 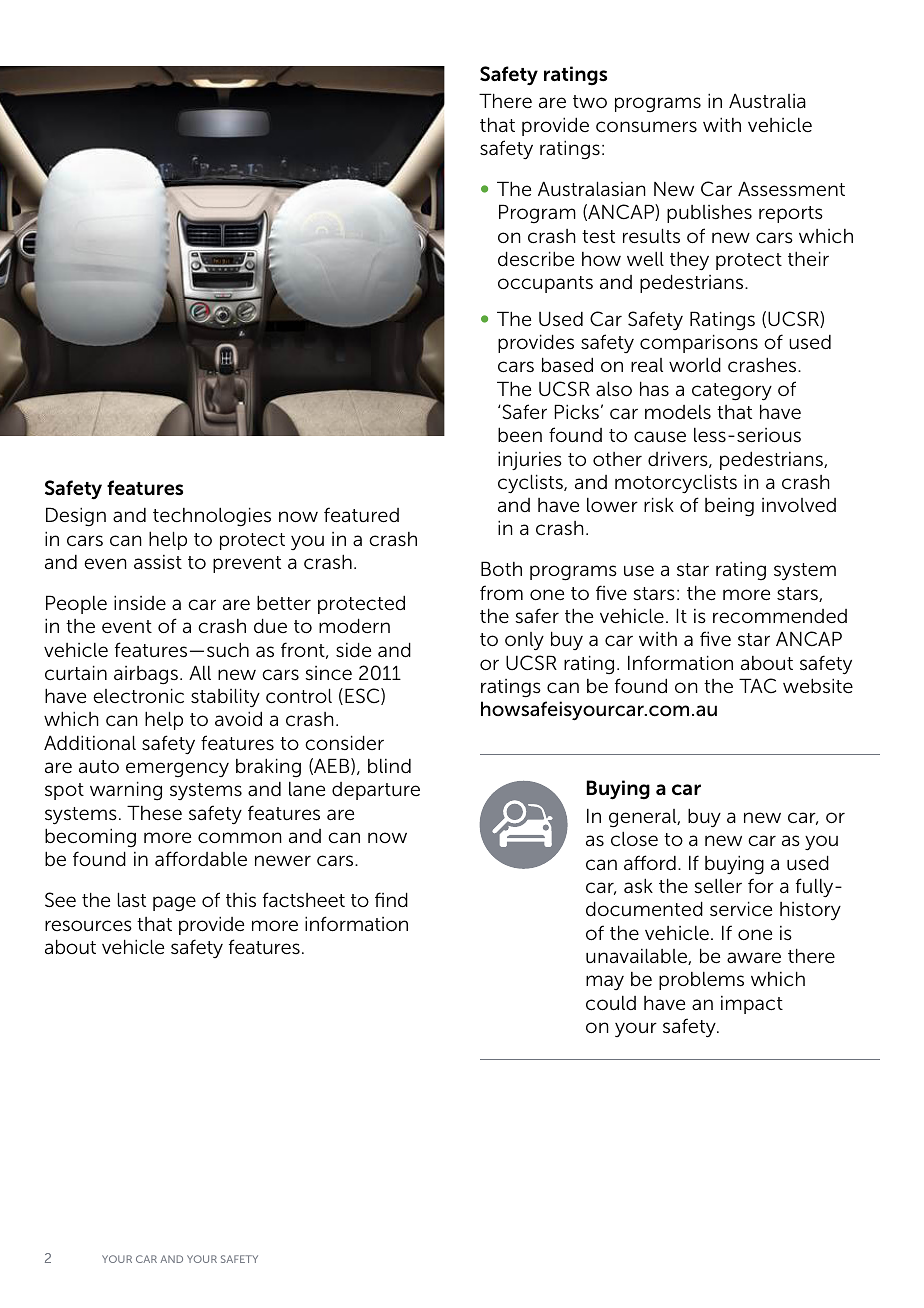 I want to click on Australasian, so click(x=592, y=189).
